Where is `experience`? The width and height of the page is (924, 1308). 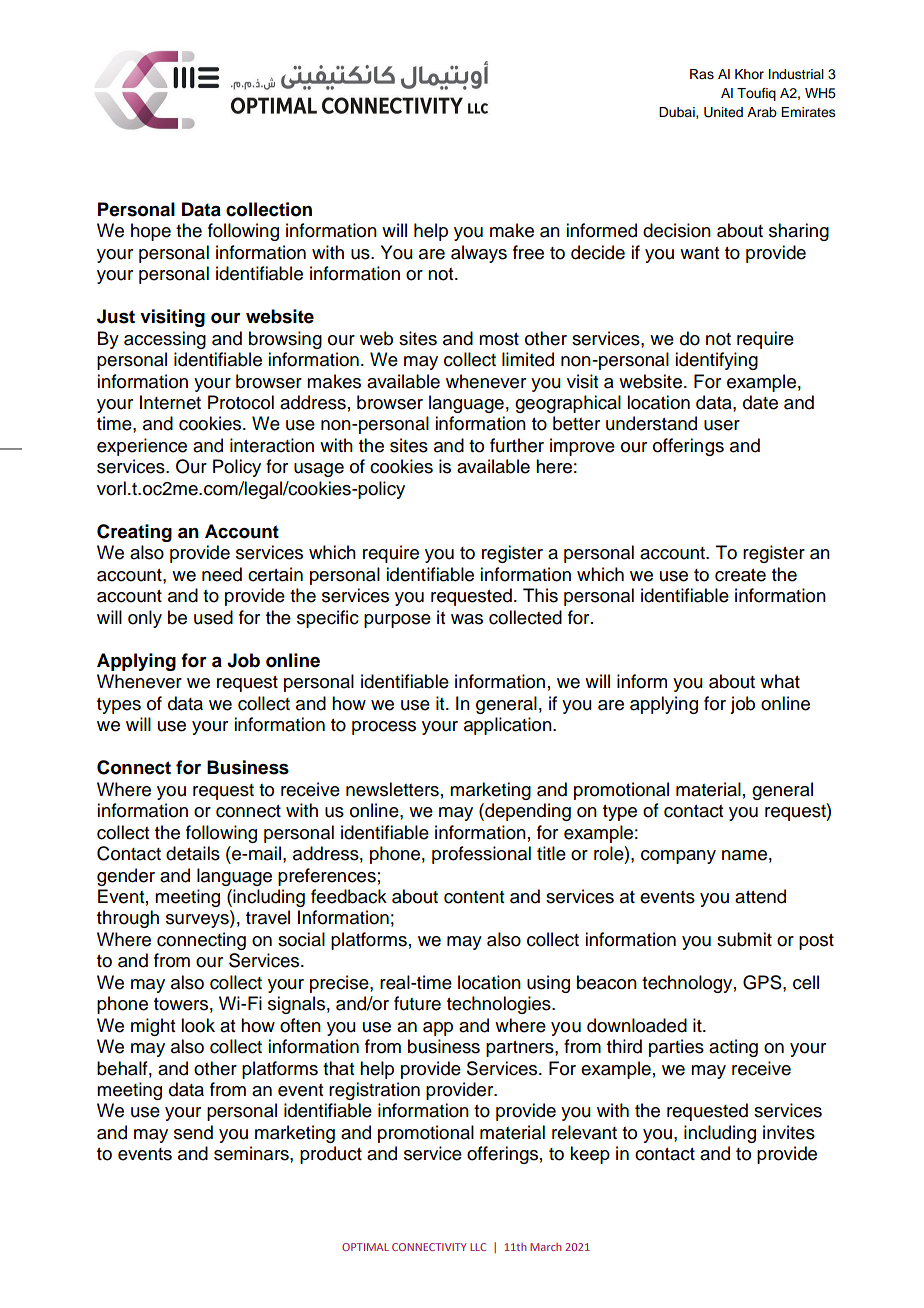
experience is located at coordinates (142, 447).
